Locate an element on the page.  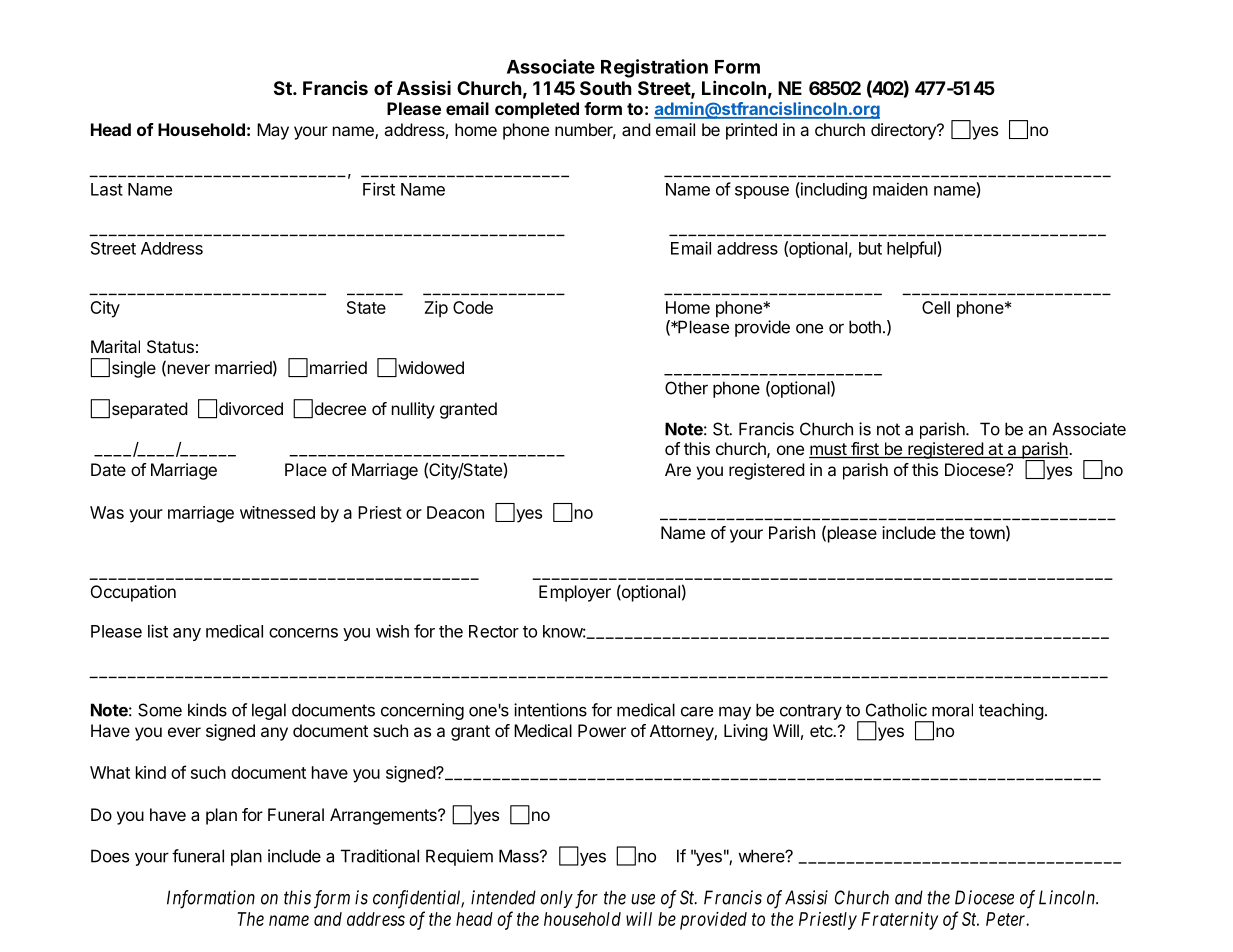
must is located at coordinates (828, 450).
